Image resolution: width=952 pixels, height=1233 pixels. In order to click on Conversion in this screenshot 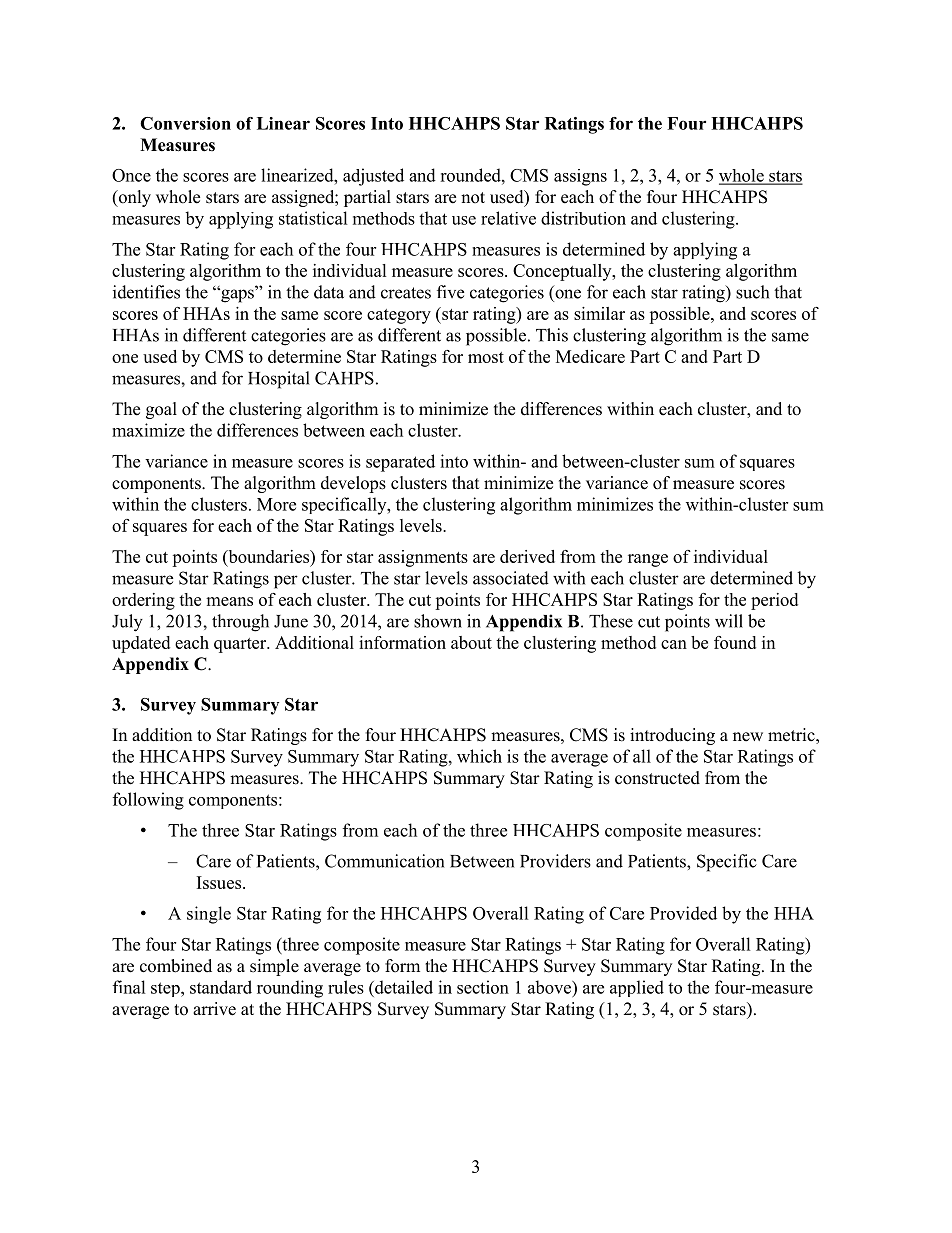, I will do `click(185, 123)`.
